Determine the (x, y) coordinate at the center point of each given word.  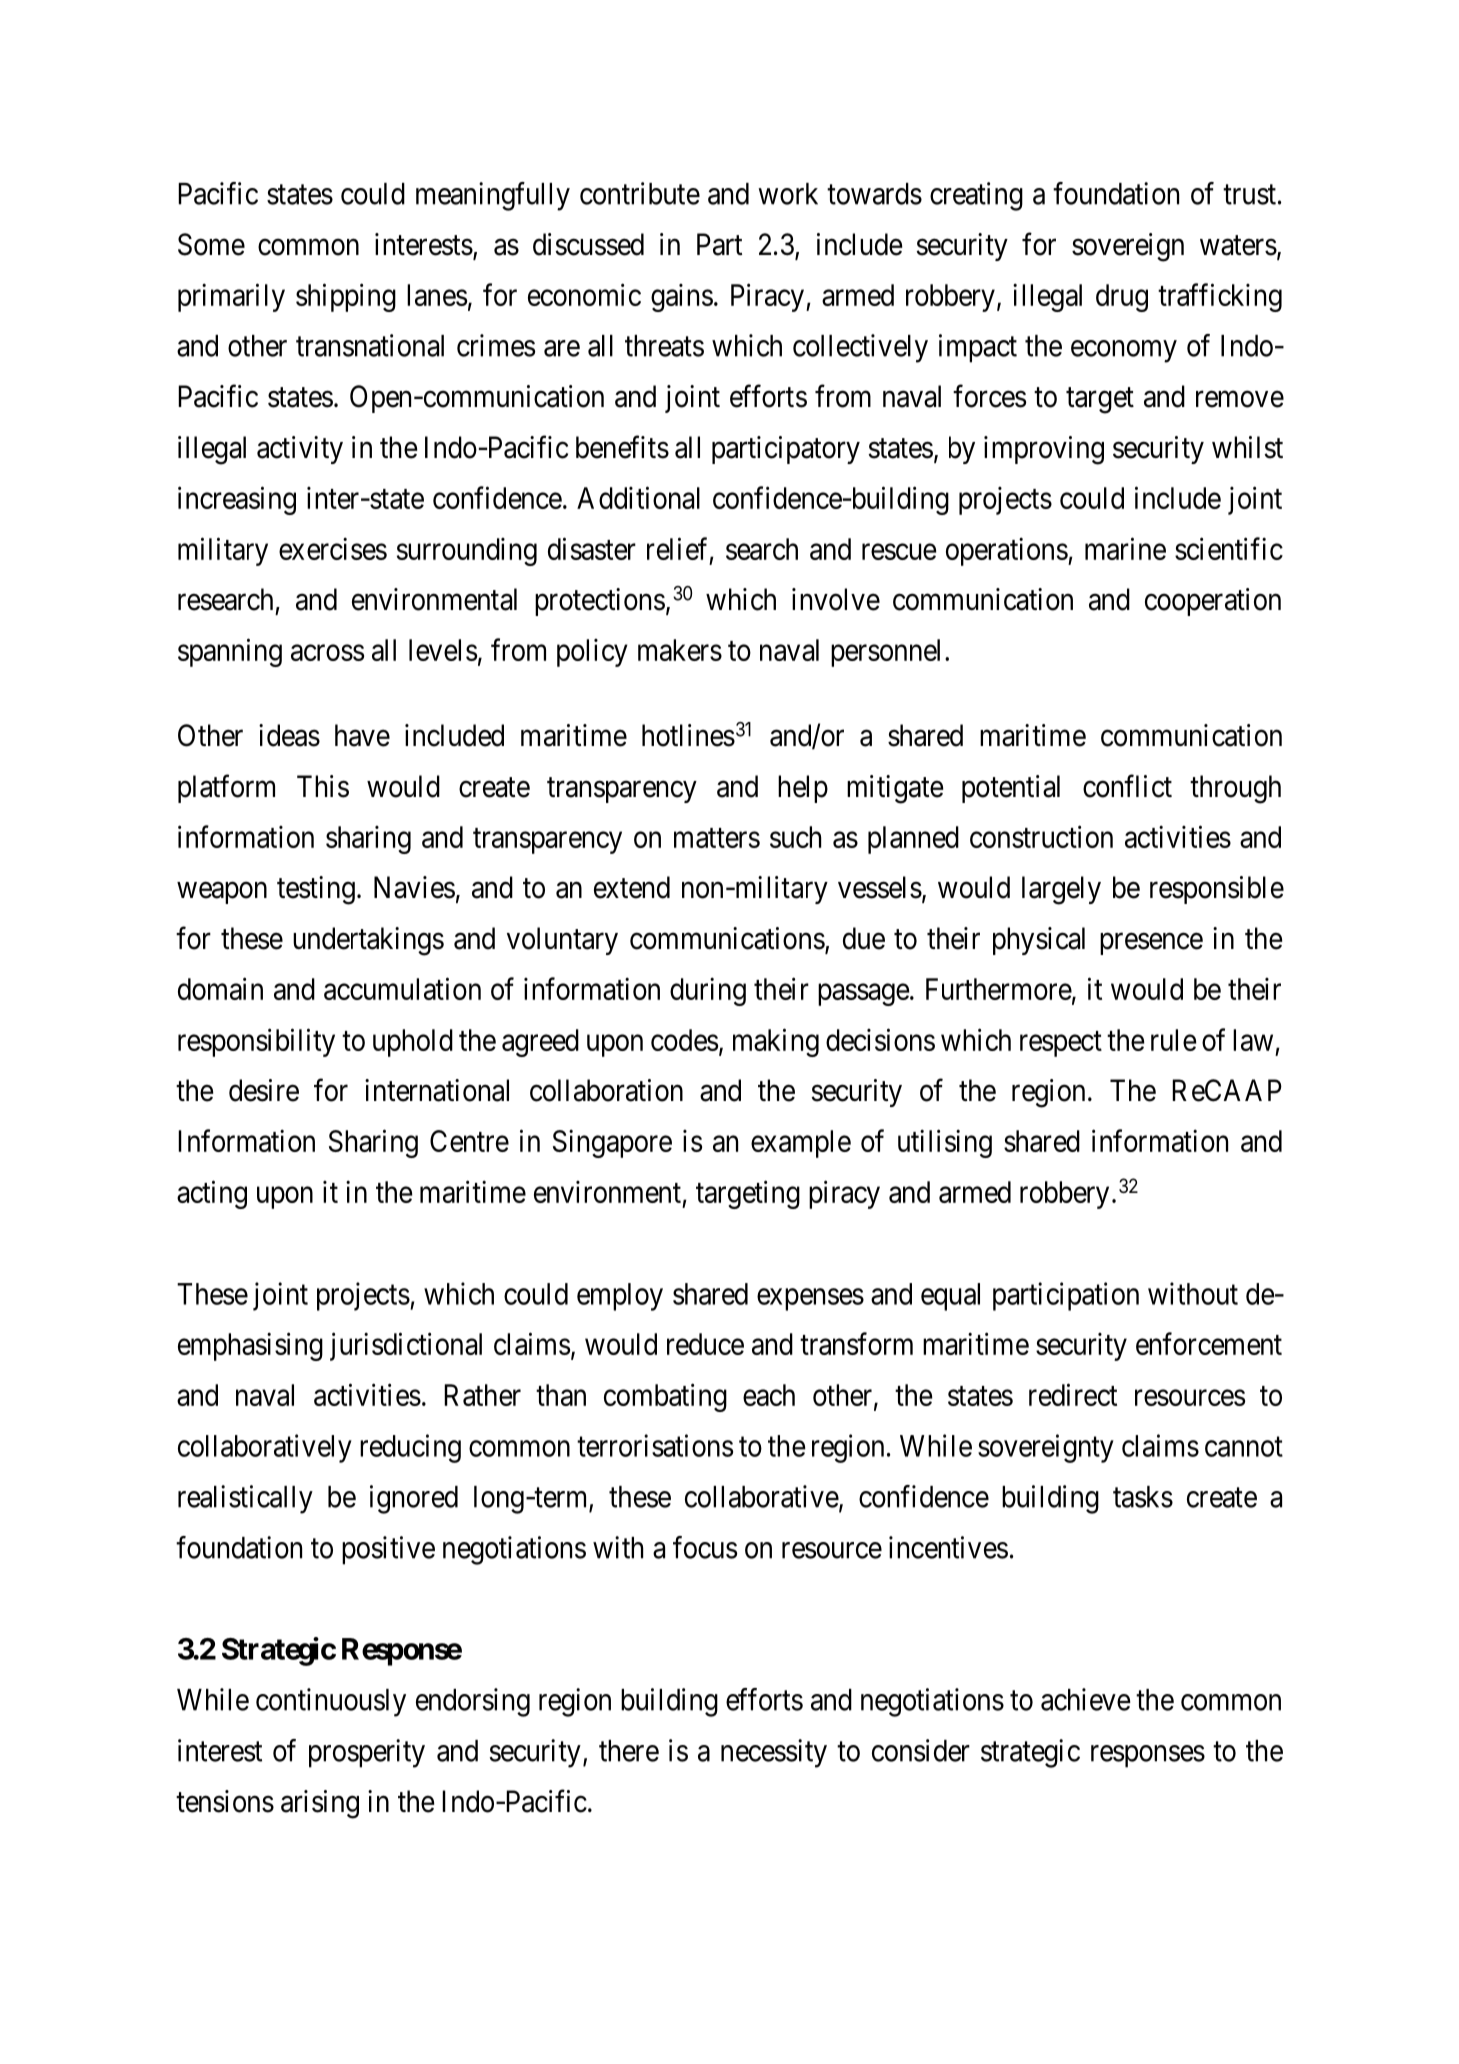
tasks (1143, 1497)
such (795, 837)
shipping (346, 297)
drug (1122, 298)
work (788, 194)
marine (1125, 548)
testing (316, 890)
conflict (1127, 786)
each (769, 1395)
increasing (237, 500)
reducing (410, 1448)
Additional (638, 497)
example (801, 1144)
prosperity (367, 1753)
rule (1174, 1040)
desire (264, 1090)
